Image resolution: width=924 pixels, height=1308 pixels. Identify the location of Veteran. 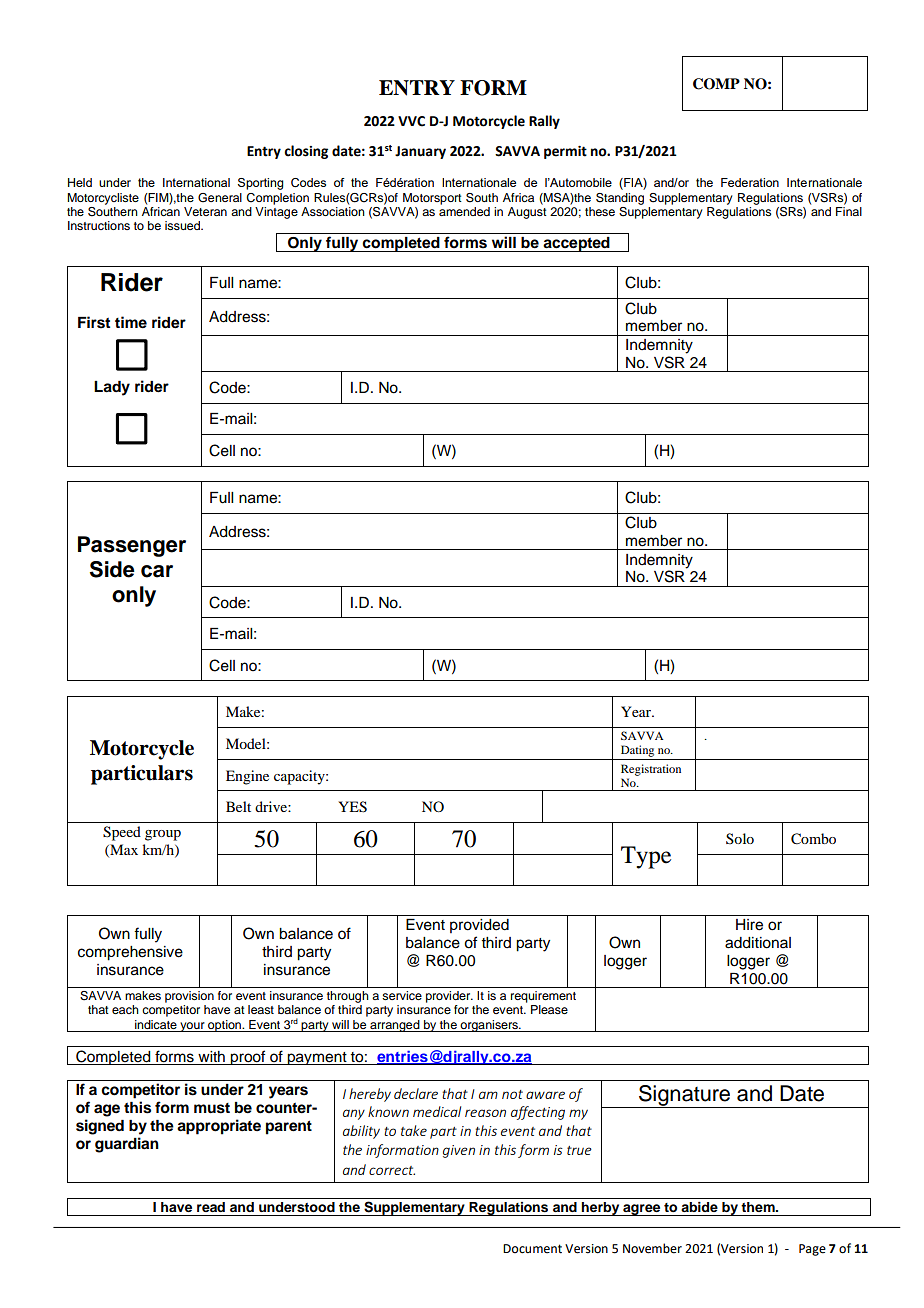
(205, 211).
